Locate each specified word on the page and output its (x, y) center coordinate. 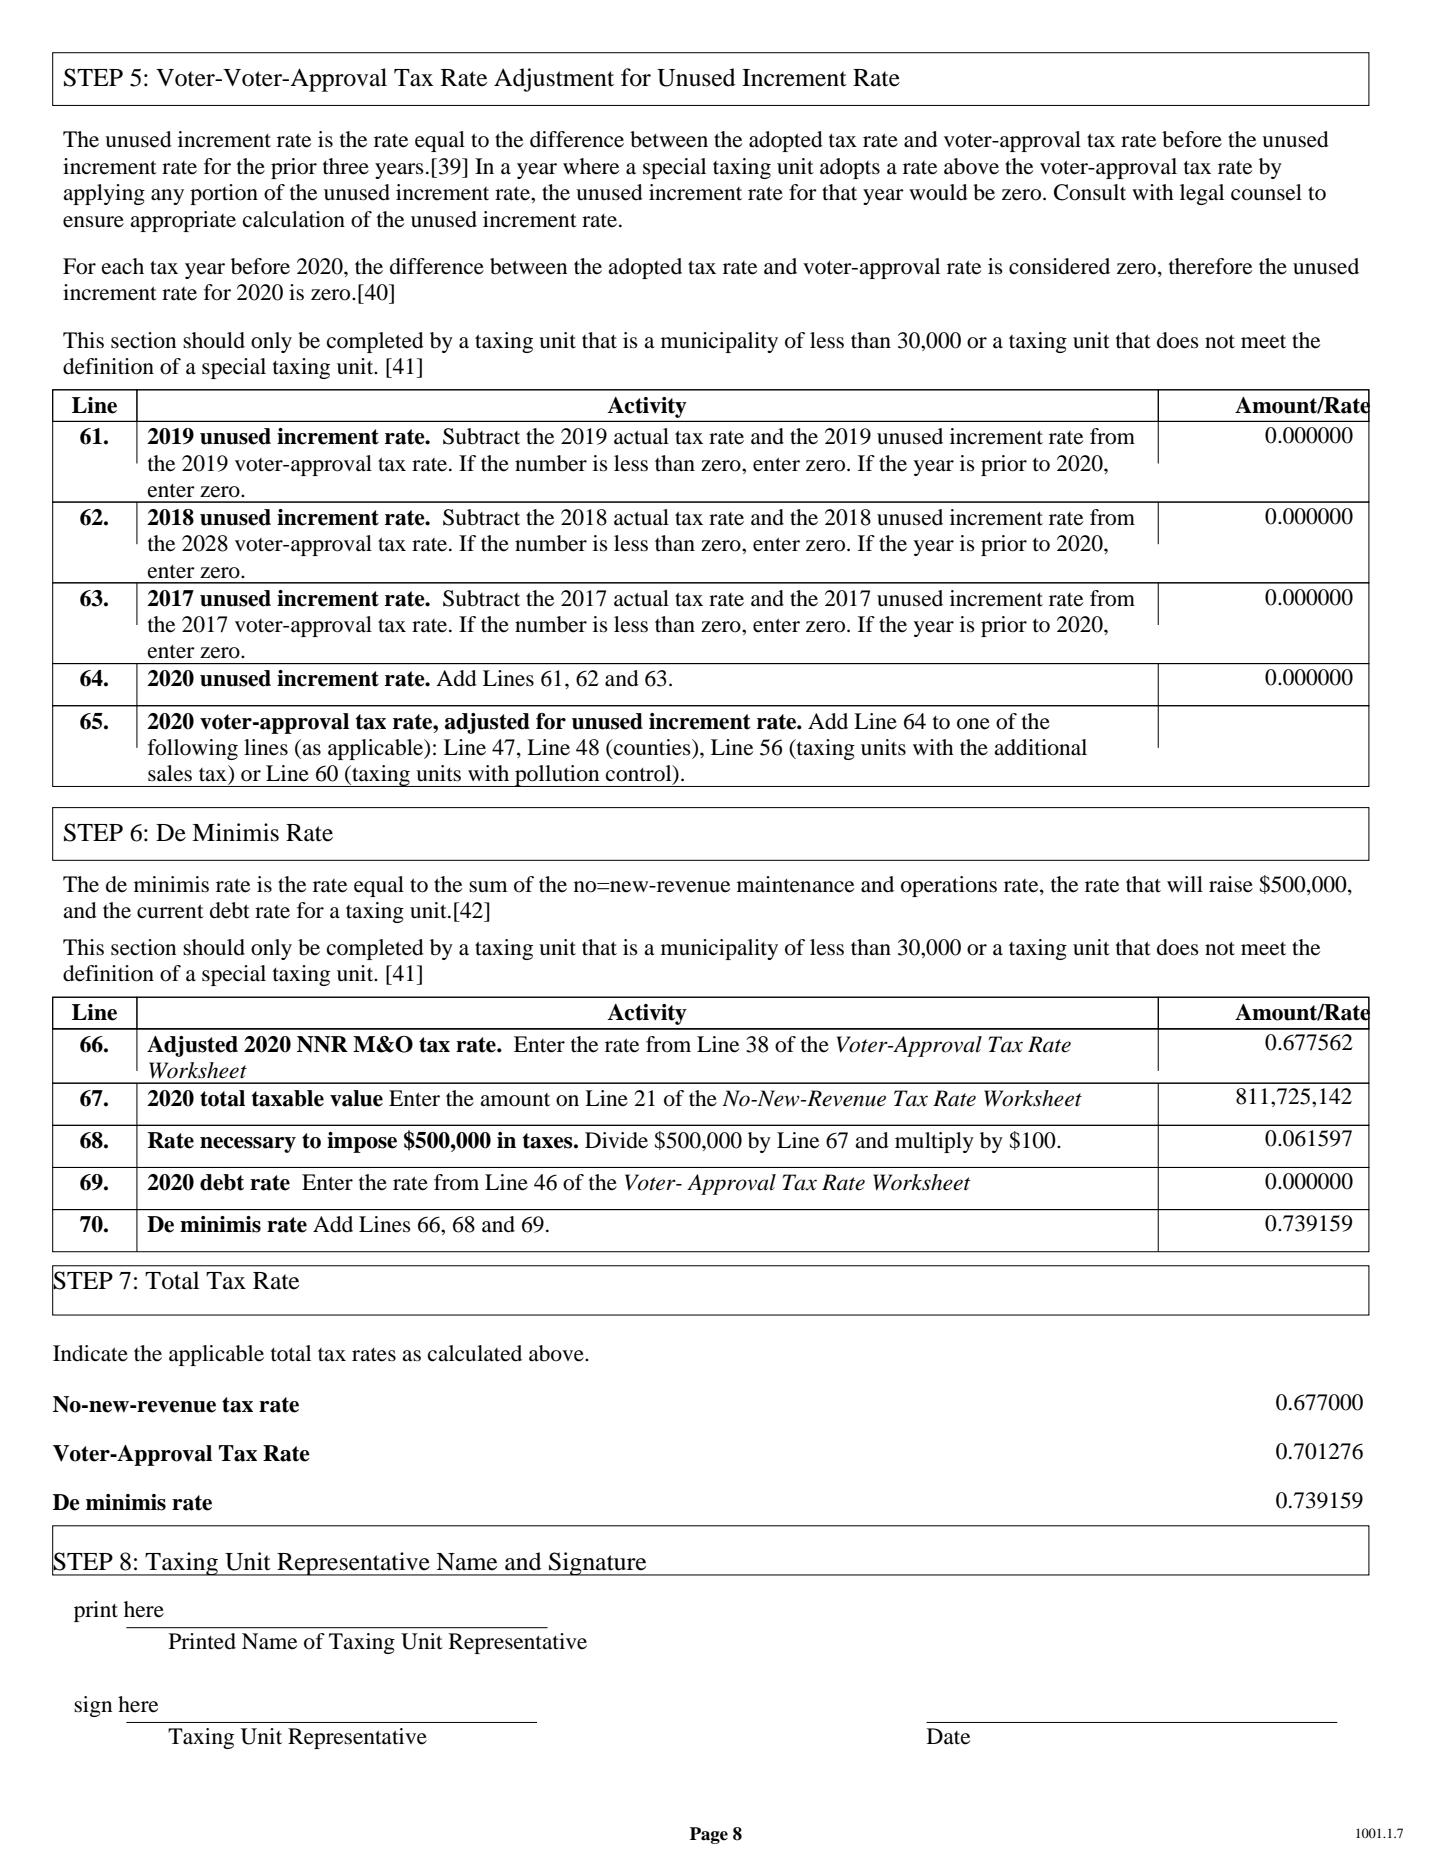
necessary (248, 1145)
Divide (616, 1140)
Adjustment (554, 80)
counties (652, 748)
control (640, 774)
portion (224, 194)
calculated (475, 1353)
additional (1040, 747)
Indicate (90, 1353)
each (123, 266)
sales (170, 773)
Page (709, 1835)
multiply (934, 1142)
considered (1059, 266)
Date (948, 1736)
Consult (1090, 192)
